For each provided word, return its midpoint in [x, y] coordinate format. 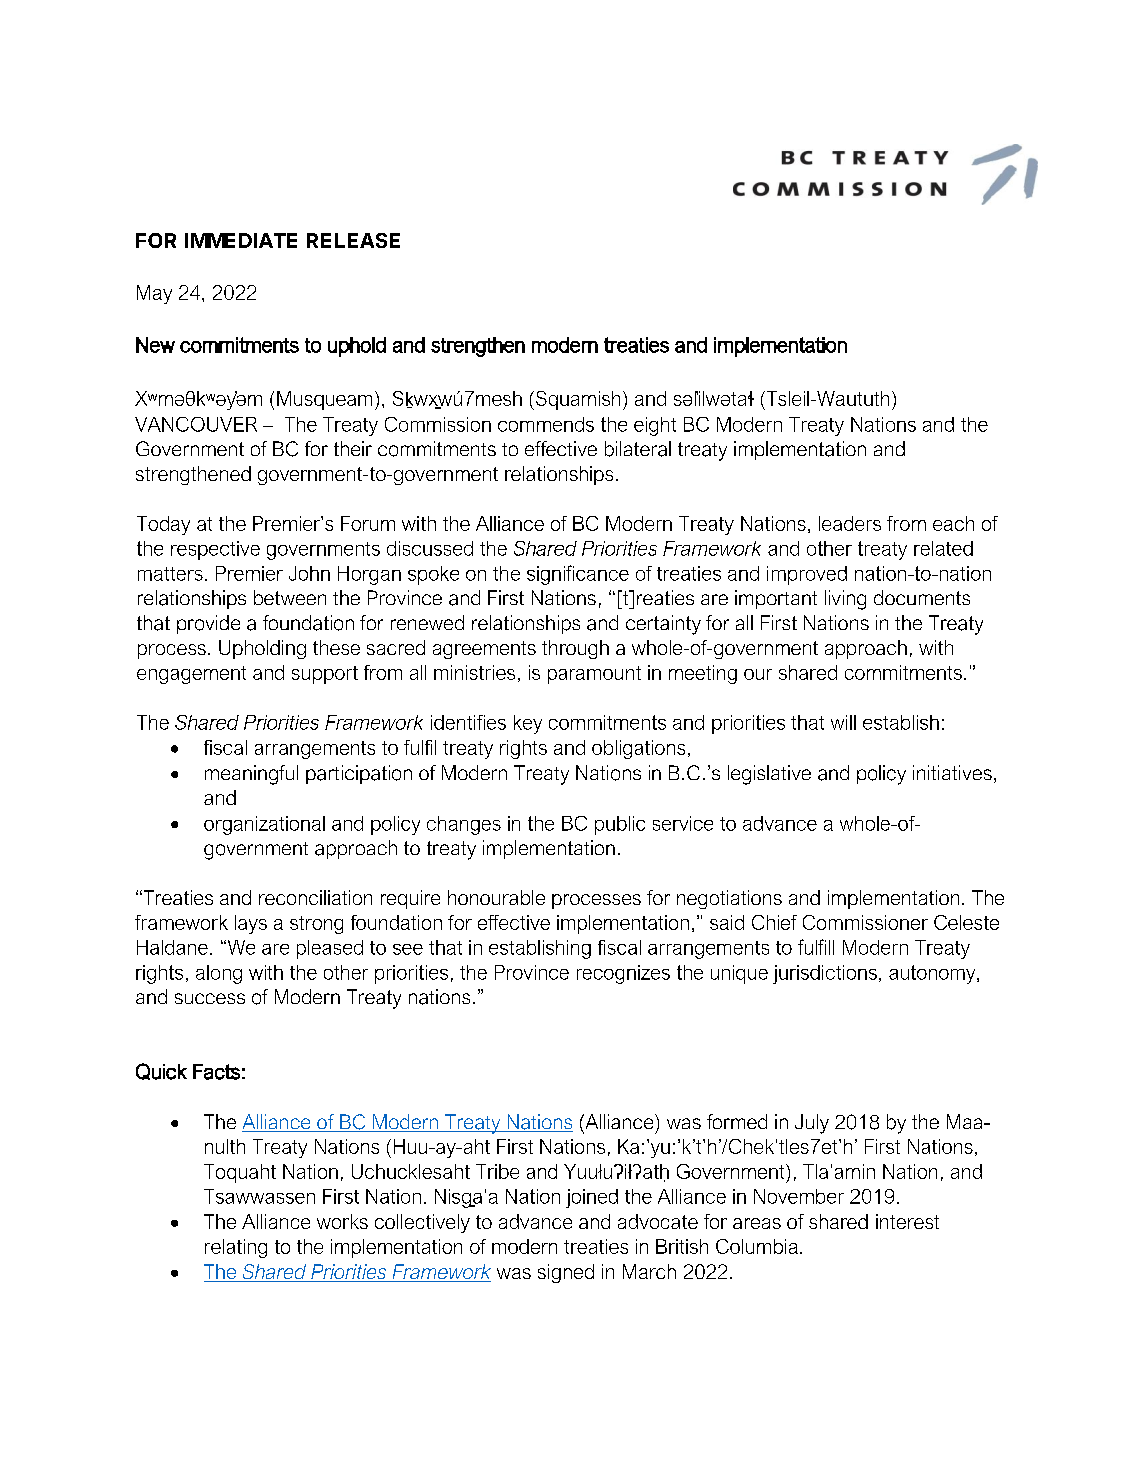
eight [655, 426]
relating [236, 1248]
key [528, 724]
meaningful [251, 775]
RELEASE [353, 240]
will [843, 722]
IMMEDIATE [241, 240]
